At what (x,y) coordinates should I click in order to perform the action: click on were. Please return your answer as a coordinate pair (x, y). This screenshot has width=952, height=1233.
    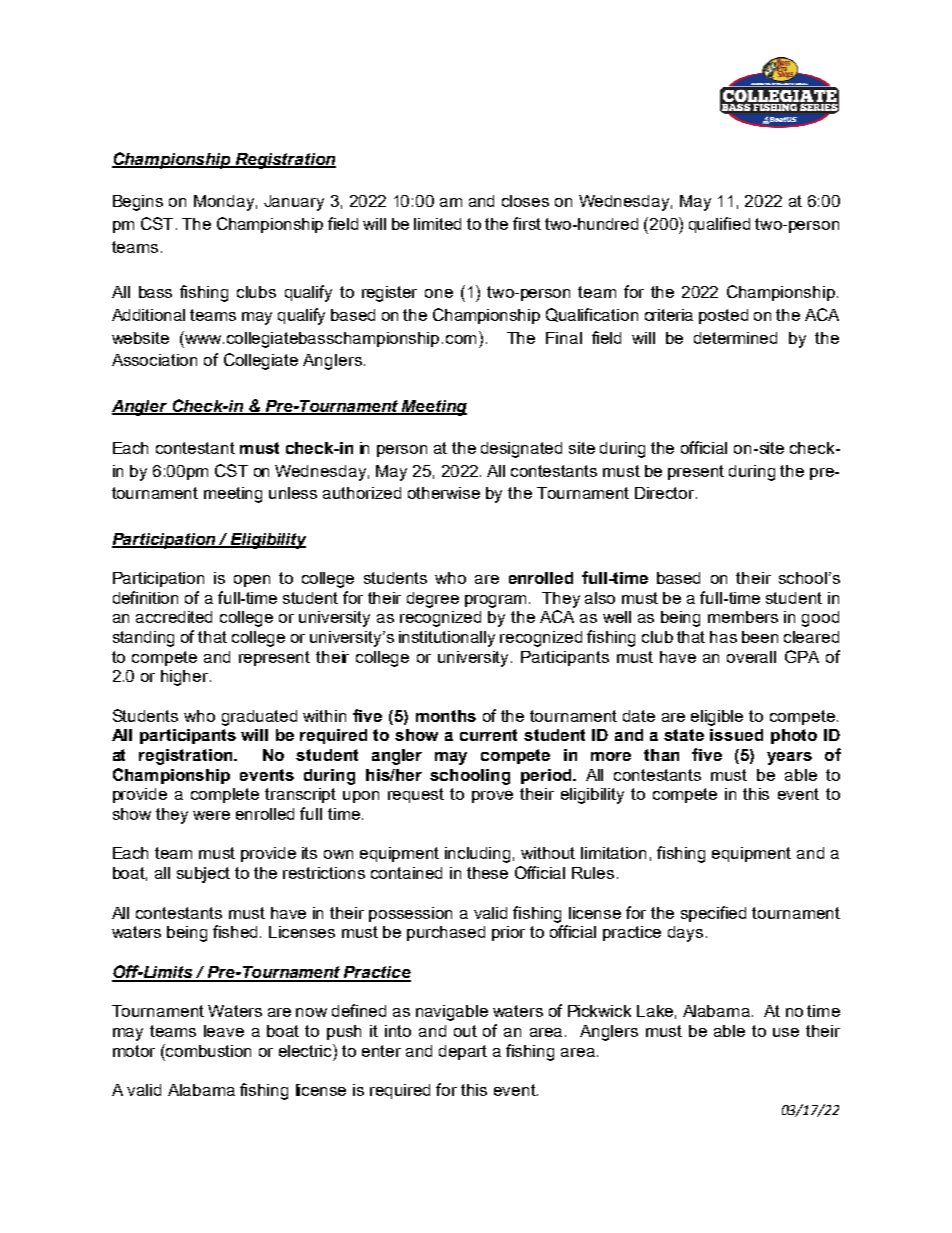
    Looking at the image, I should click on (211, 815).
